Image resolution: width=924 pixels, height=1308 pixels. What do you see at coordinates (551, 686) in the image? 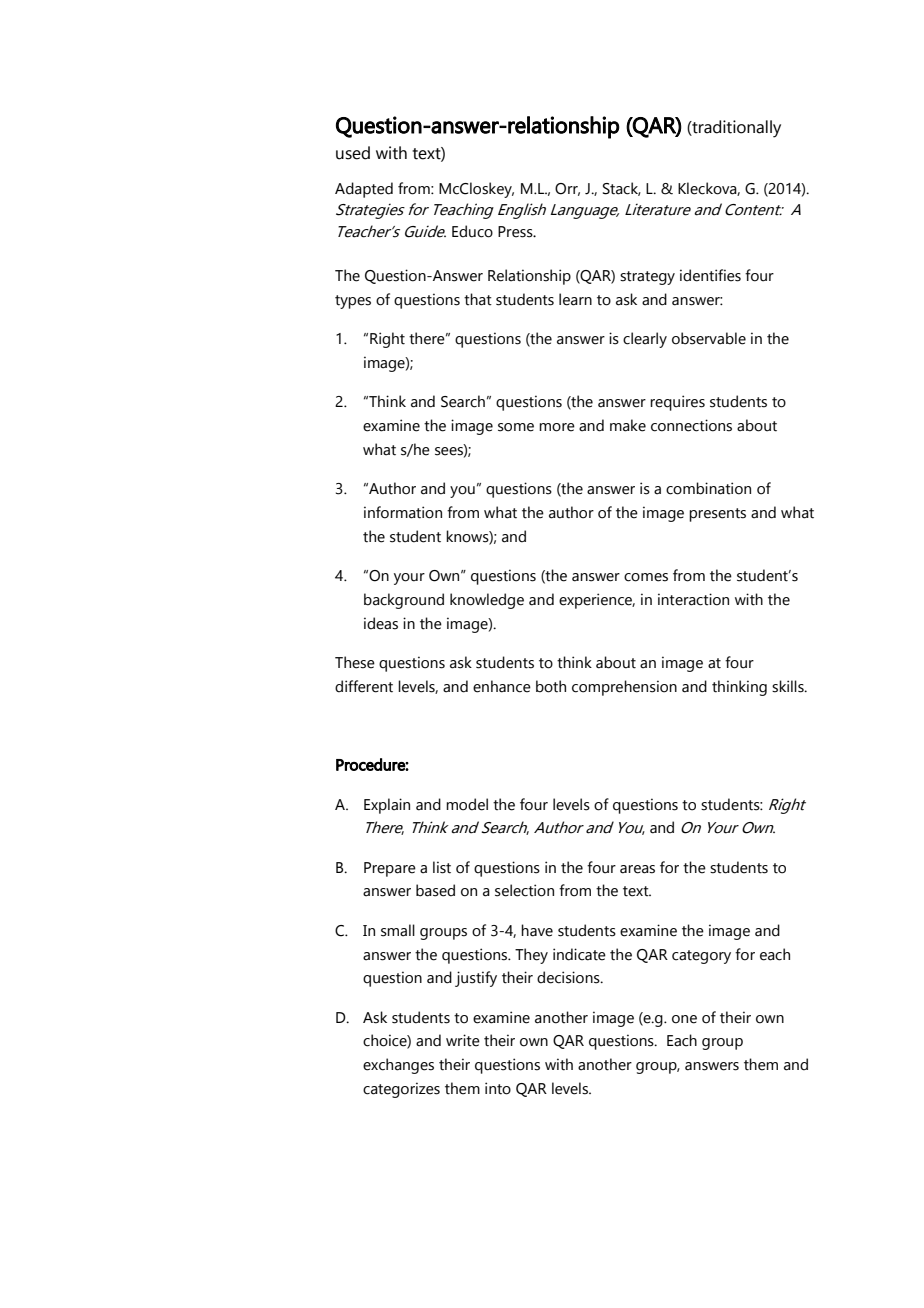
I see `both` at bounding box center [551, 686].
